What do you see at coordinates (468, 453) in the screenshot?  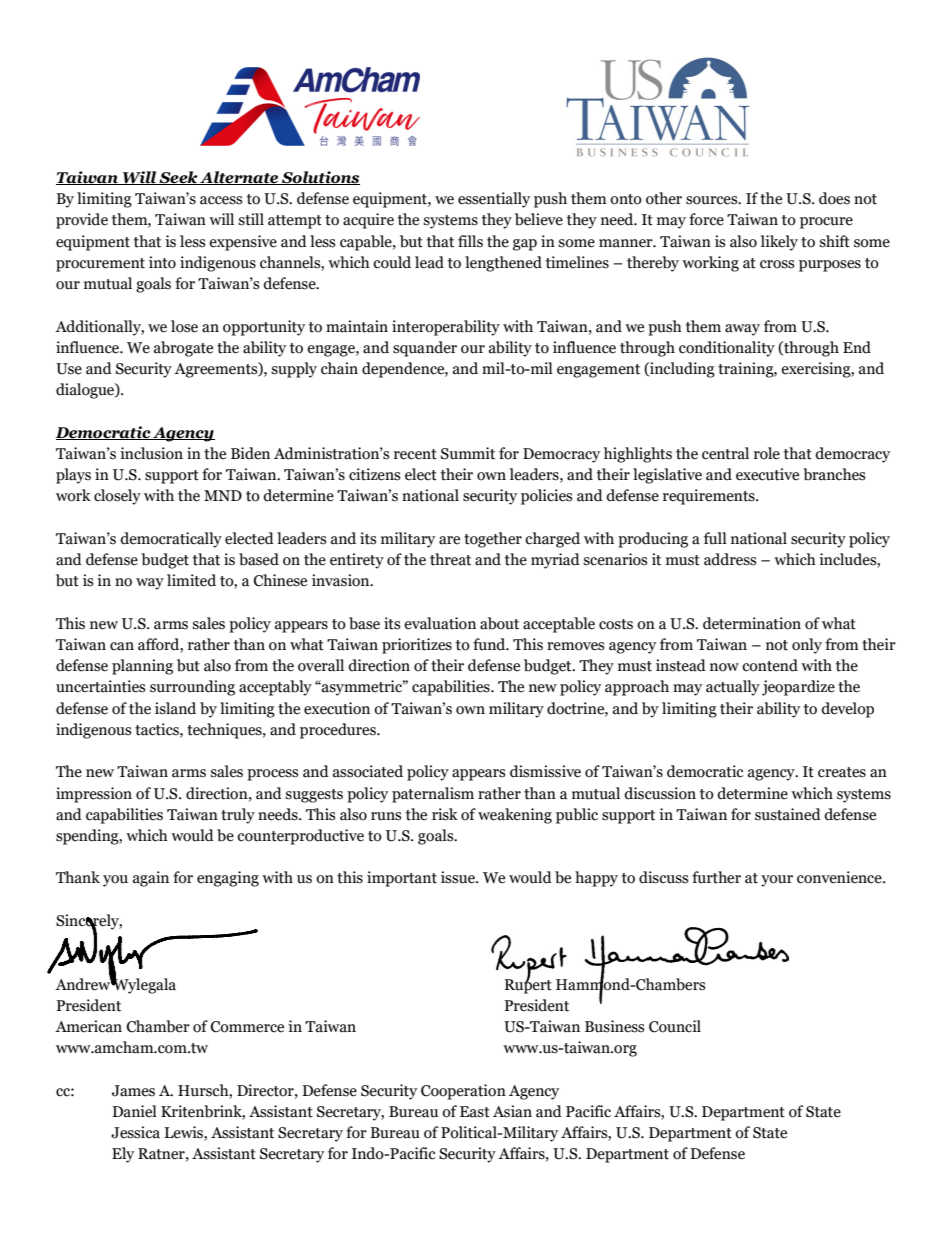 I see `Summit` at bounding box center [468, 453].
